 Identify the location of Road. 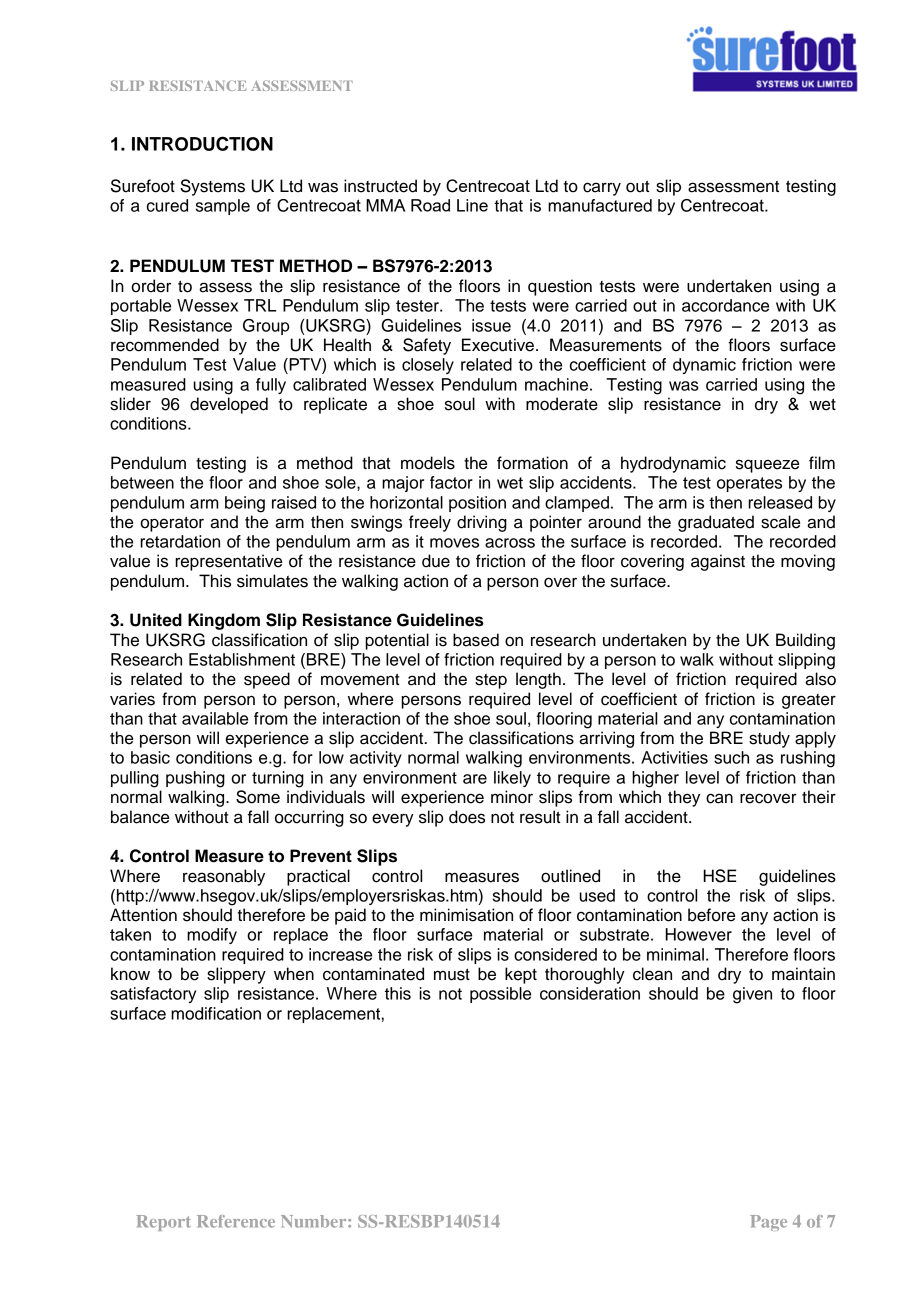
(430, 205).
